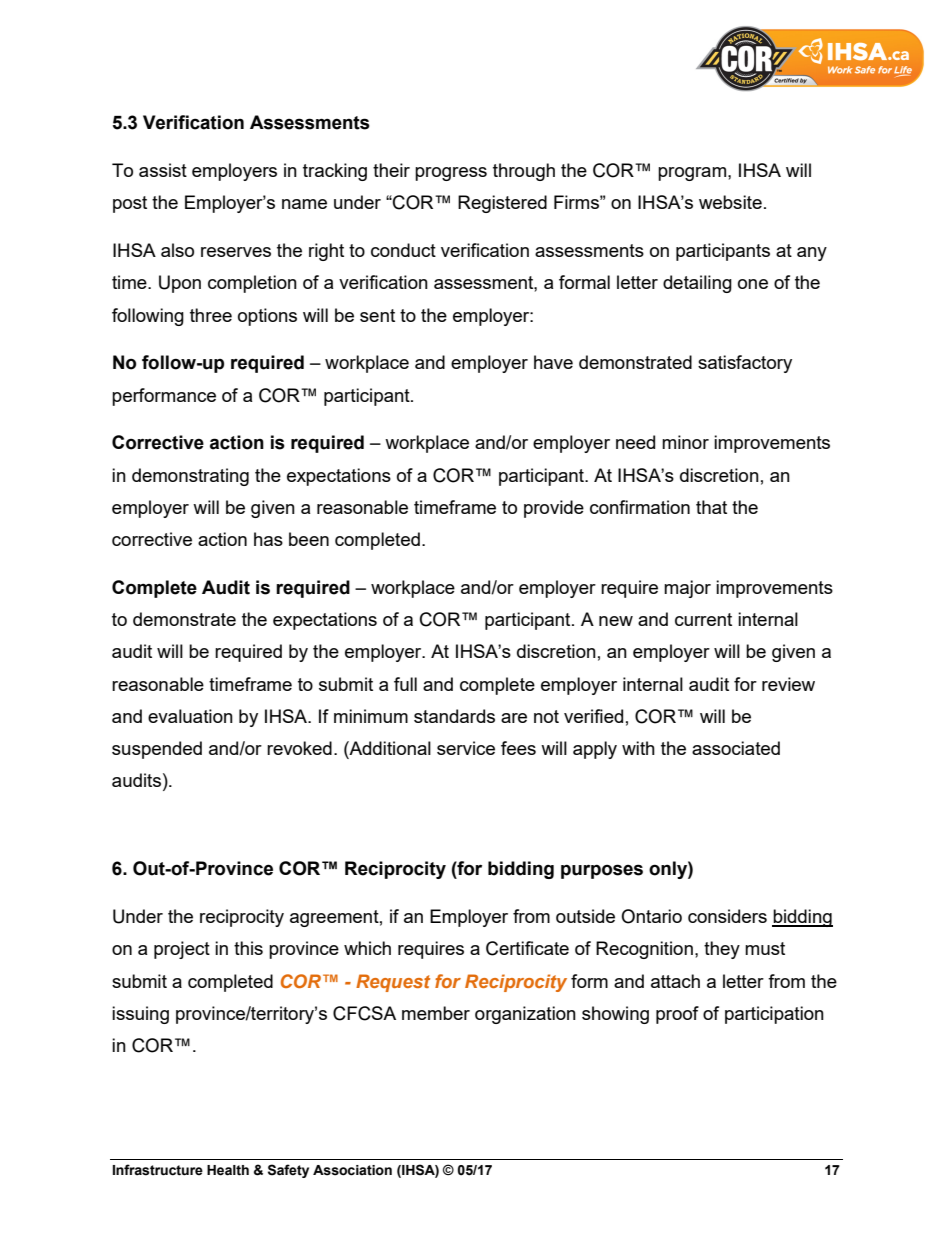 The width and height of the document is (952, 1233). What do you see at coordinates (553, 362) in the document?
I see `have` at bounding box center [553, 362].
